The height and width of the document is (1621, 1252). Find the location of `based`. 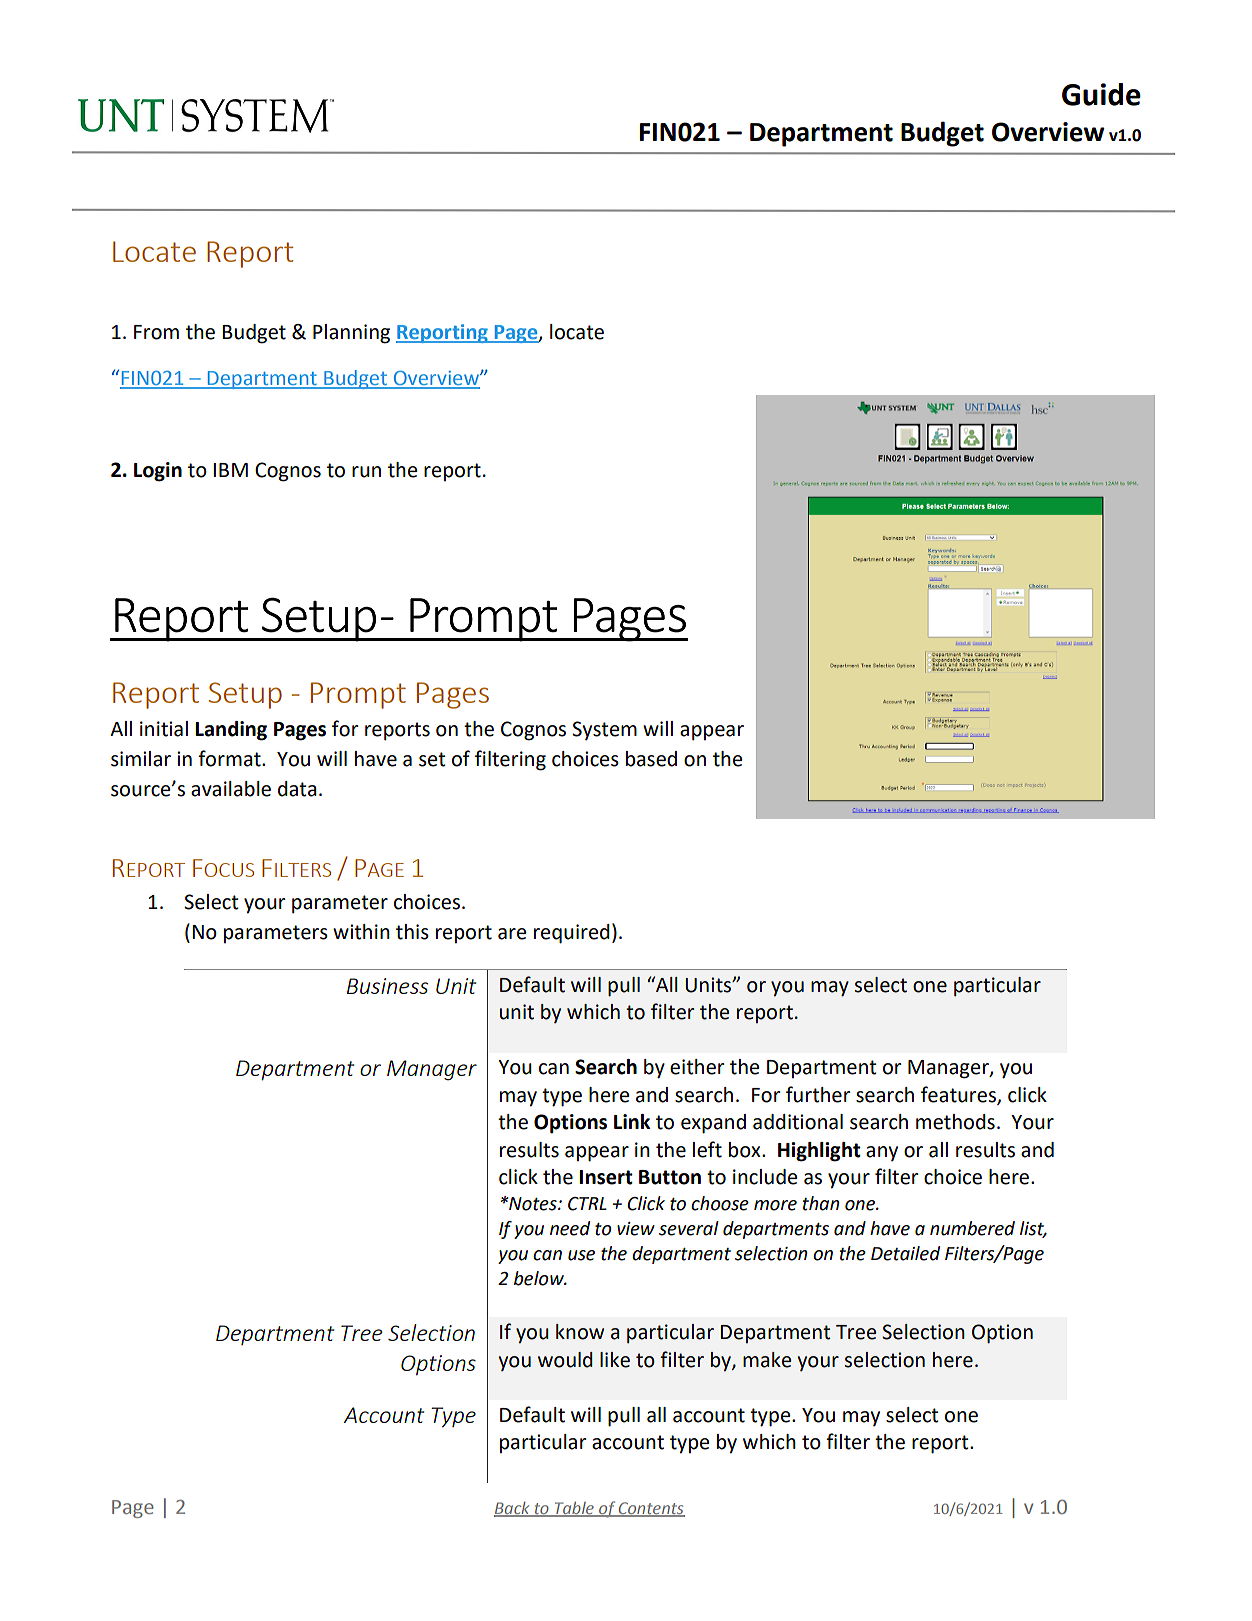

based is located at coordinates (651, 759).
